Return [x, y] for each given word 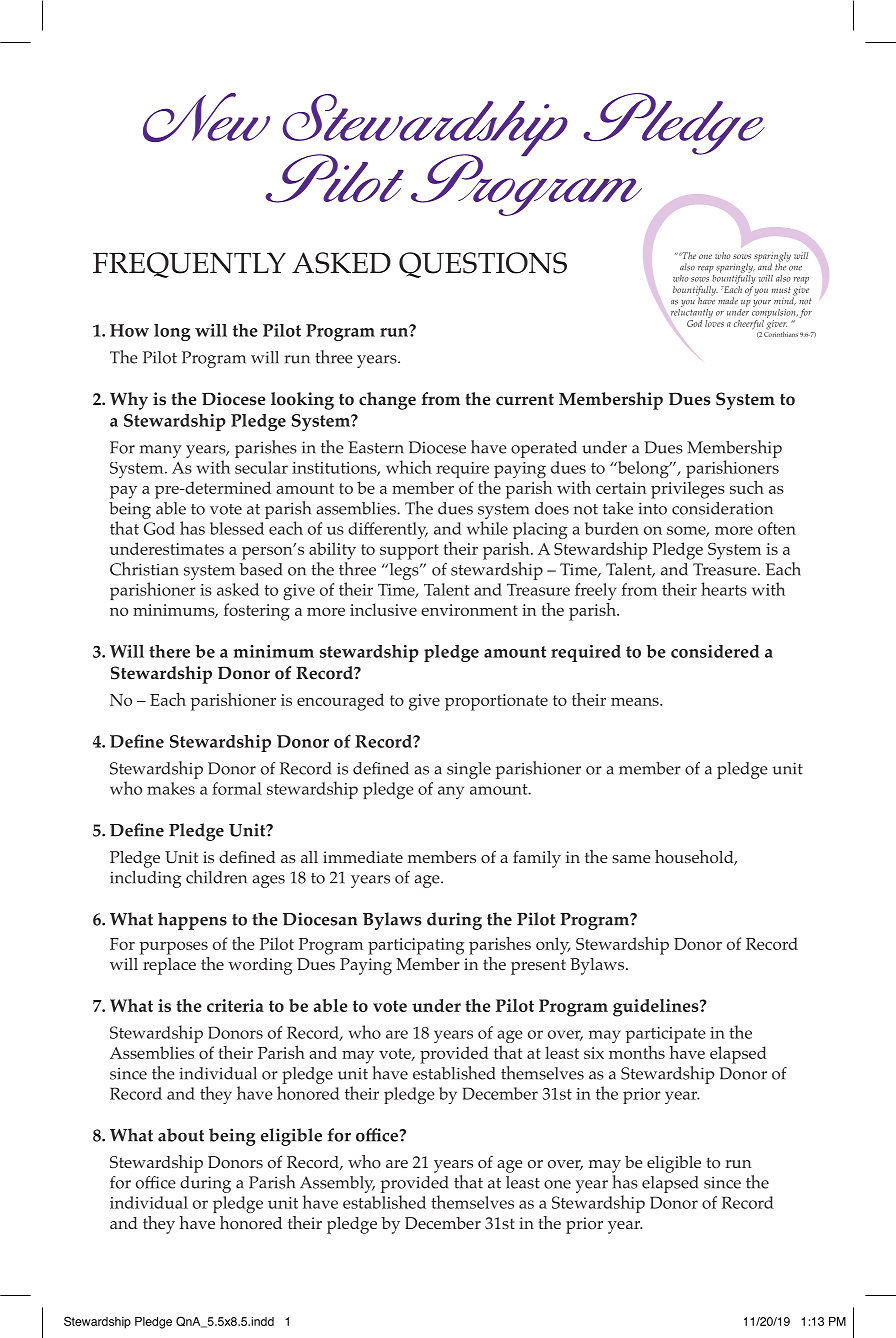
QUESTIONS [483, 265]
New [206, 117]
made [728, 301]
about [181, 1135]
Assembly [337, 1184]
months [637, 1052]
